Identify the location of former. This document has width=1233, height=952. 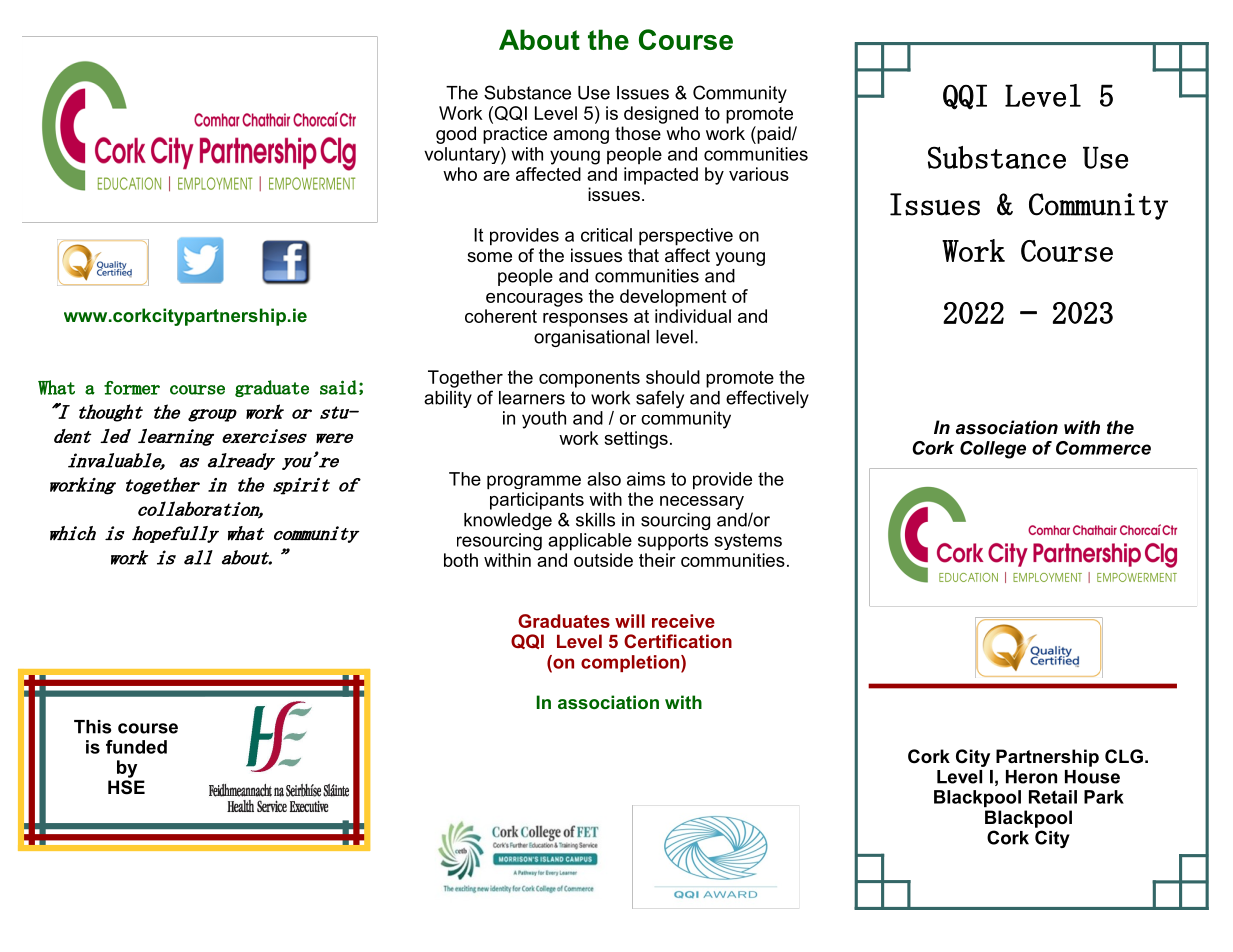
(132, 388).
